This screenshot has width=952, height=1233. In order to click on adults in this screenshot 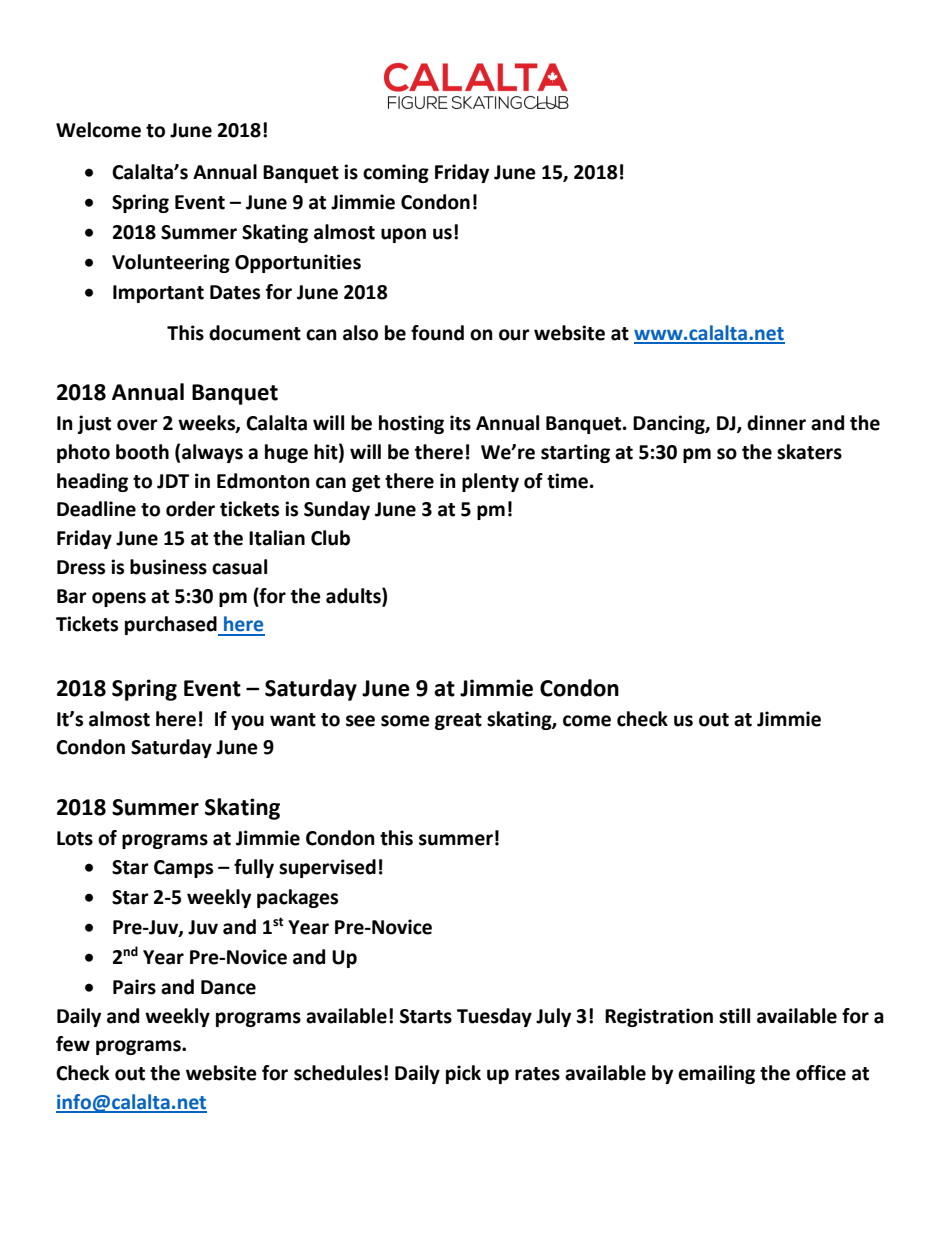, I will do `click(354, 596)`.
